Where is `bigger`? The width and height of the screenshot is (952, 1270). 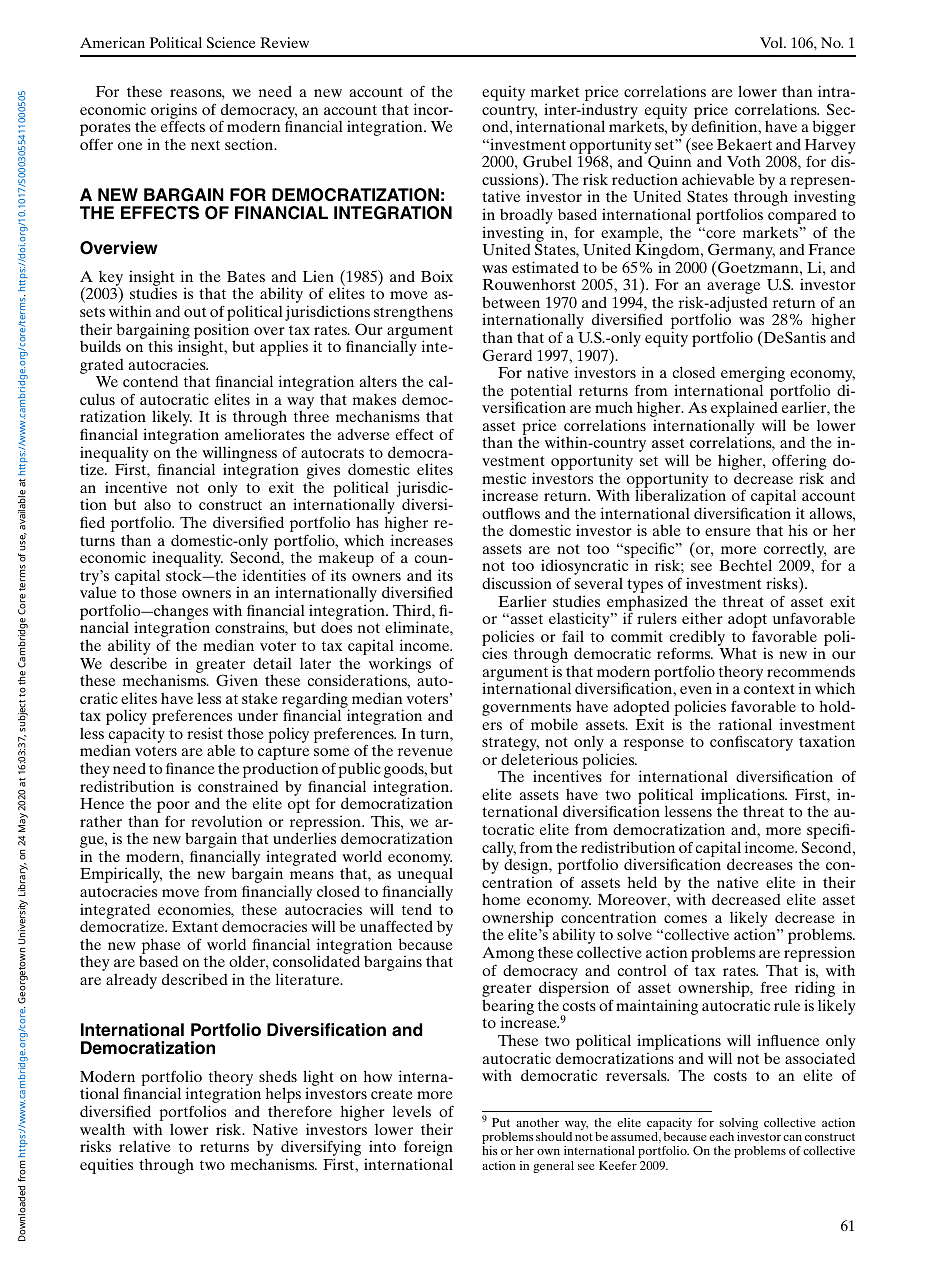
bigger is located at coordinates (834, 128).
